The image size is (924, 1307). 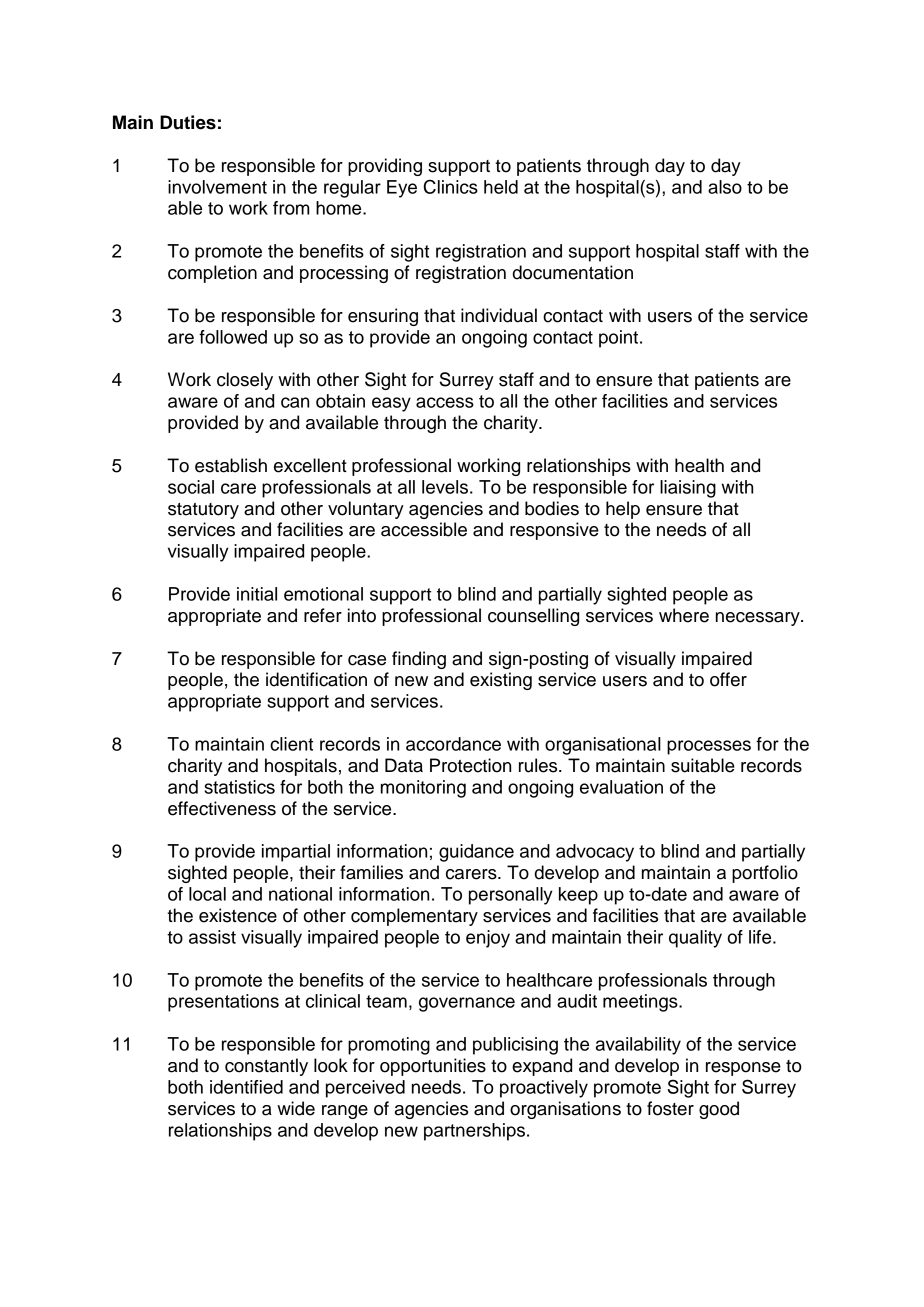 What do you see at coordinates (501, 187) in the image?
I see `held` at bounding box center [501, 187].
